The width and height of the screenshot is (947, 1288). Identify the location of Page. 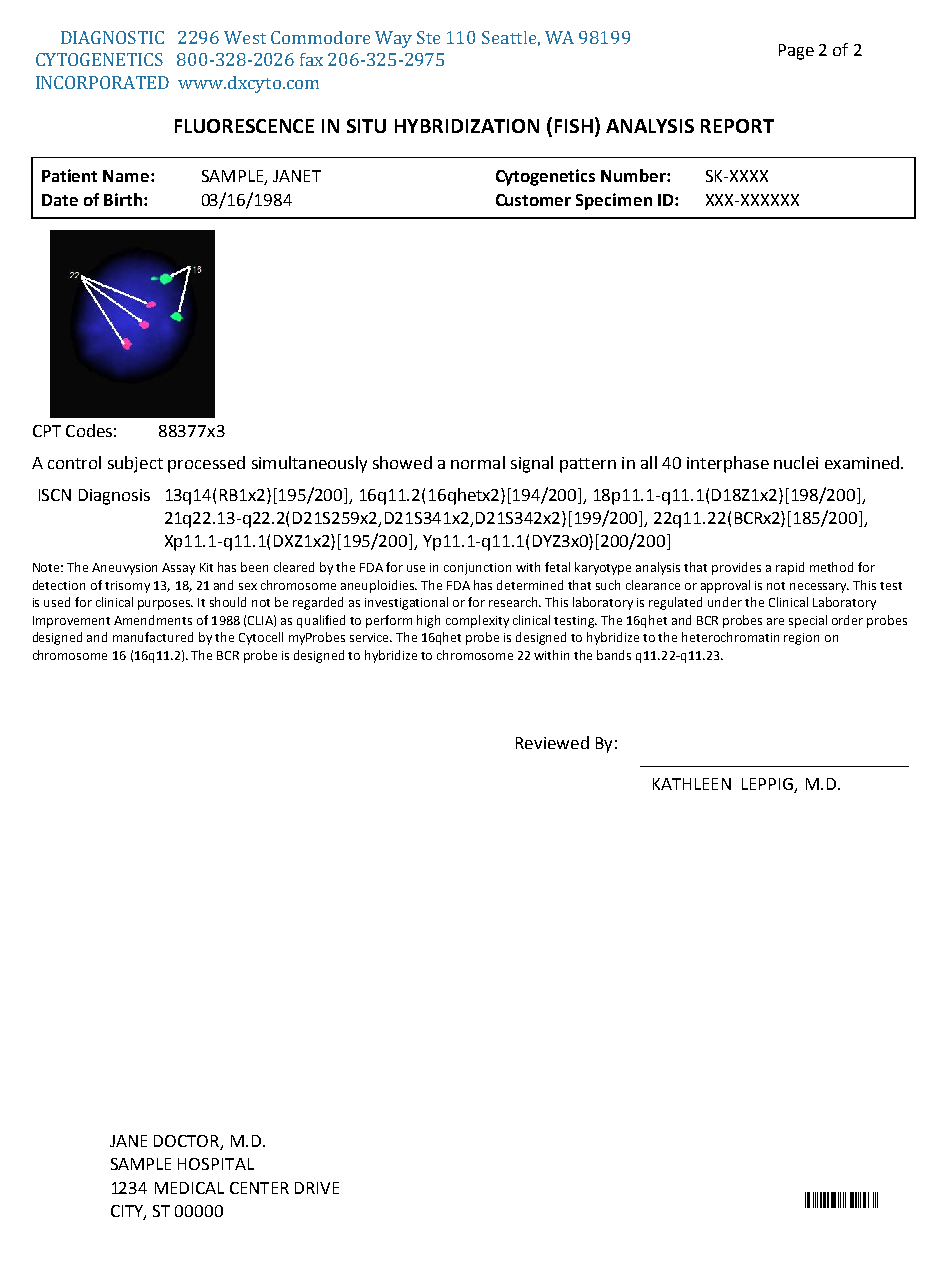
(796, 52).
